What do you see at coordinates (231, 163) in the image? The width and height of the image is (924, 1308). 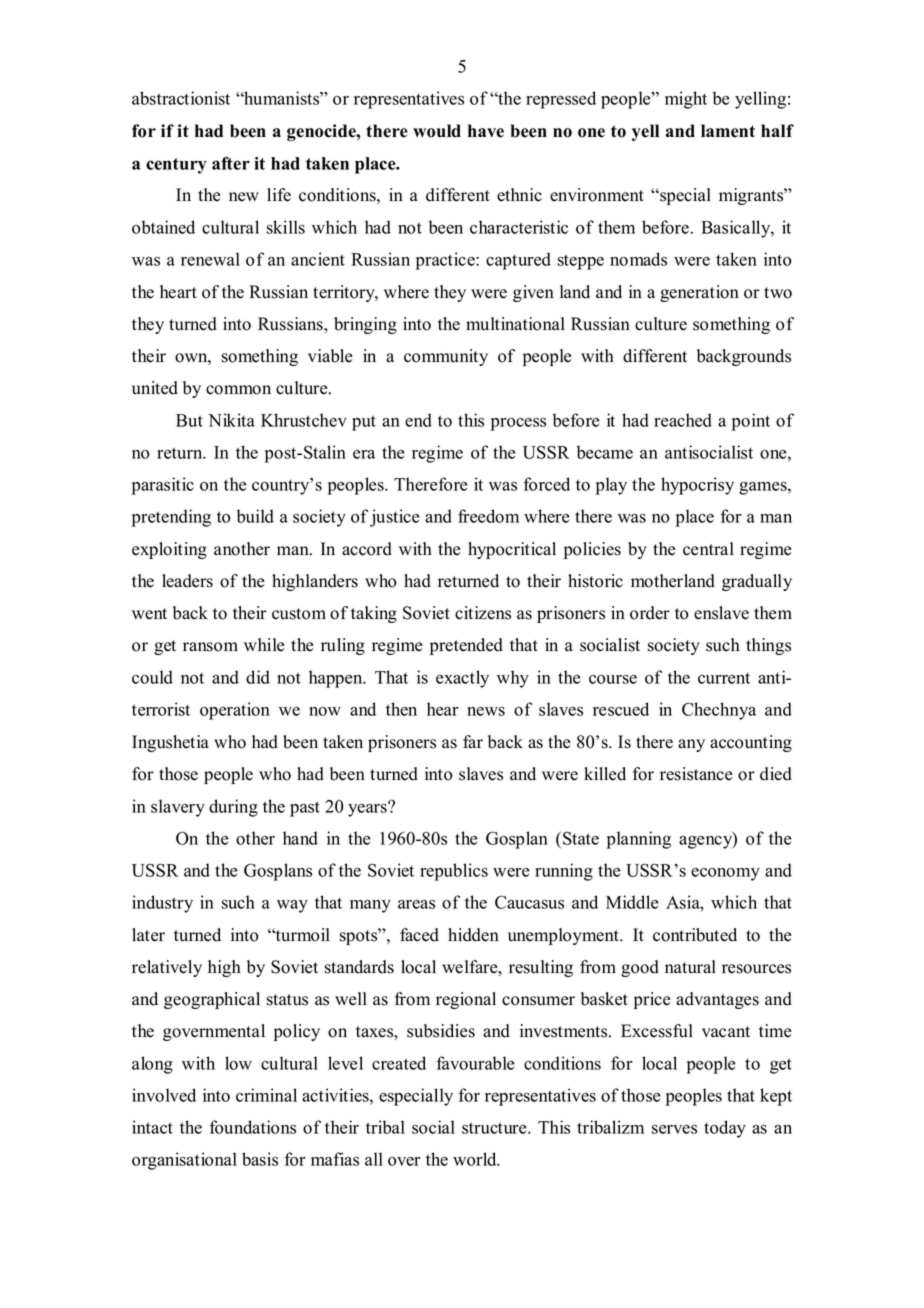 I see `after` at bounding box center [231, 163].
